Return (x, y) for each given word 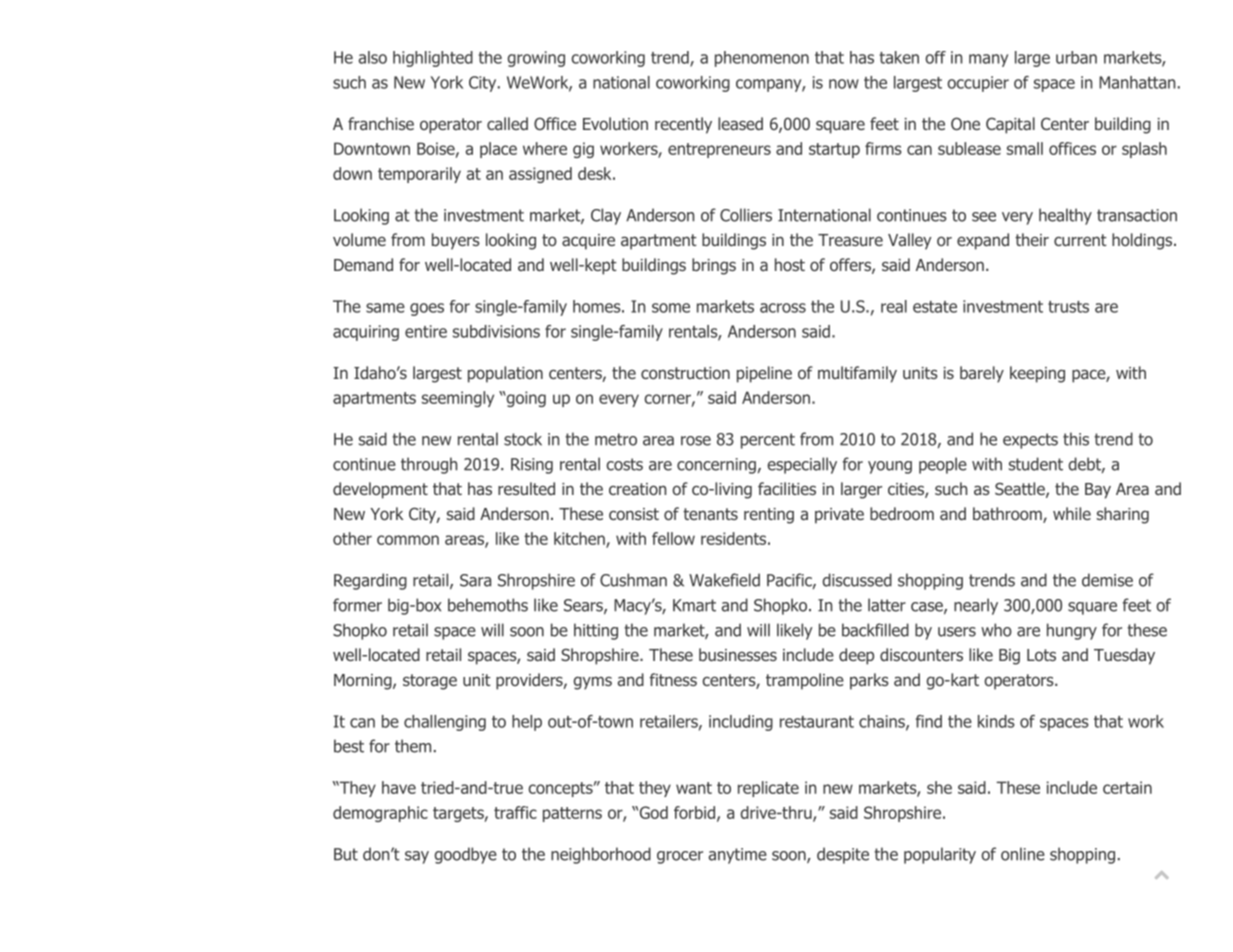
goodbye (465, 855)
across (783, 308)
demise (1107, 580)
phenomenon (762, 59)
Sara (475, 580)
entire (426, 331)
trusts (1068, 307)
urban (1076, 57)
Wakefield (724, 580)
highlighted (433, 59)
